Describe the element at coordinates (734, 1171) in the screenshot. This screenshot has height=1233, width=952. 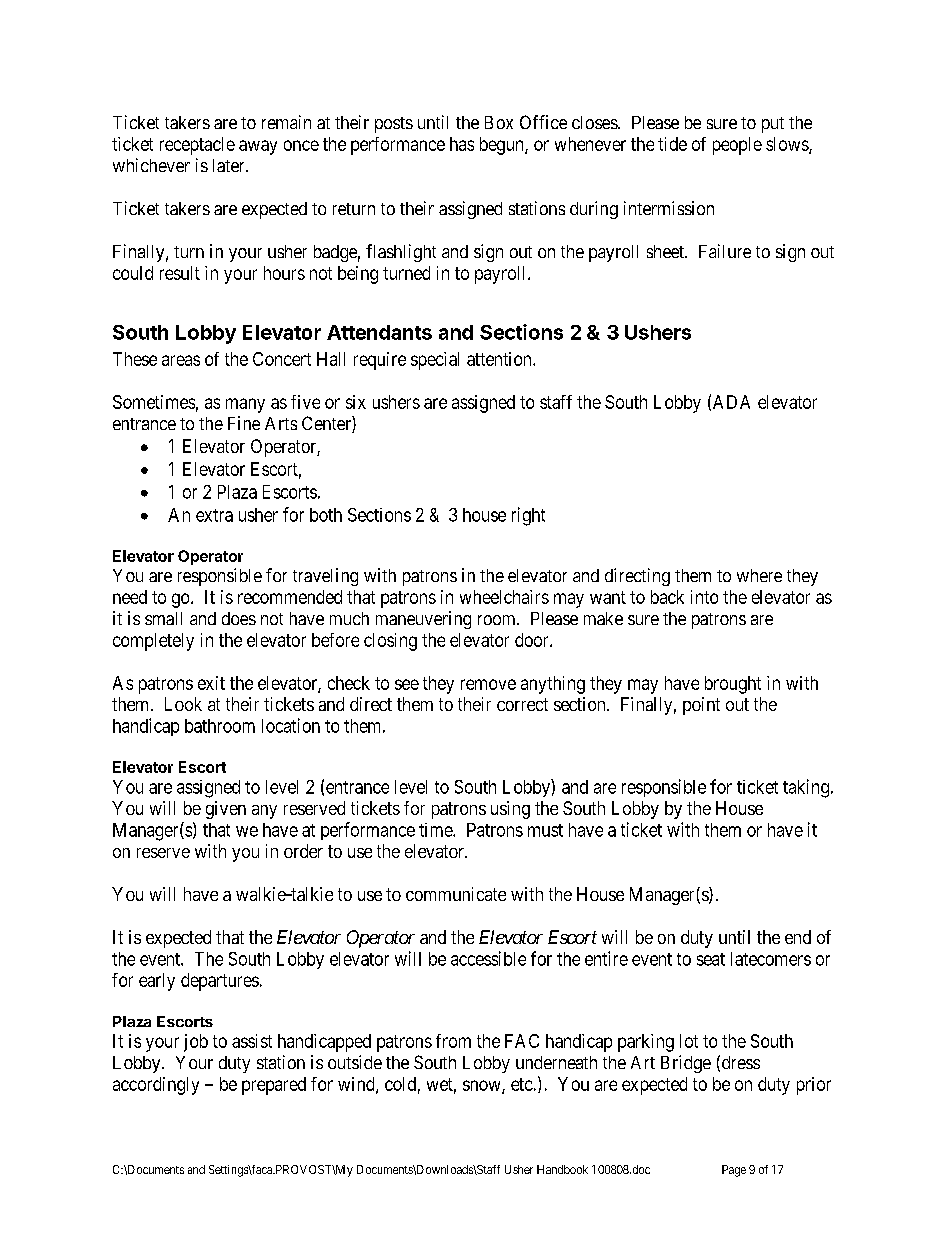
I see `Page` at that location.
